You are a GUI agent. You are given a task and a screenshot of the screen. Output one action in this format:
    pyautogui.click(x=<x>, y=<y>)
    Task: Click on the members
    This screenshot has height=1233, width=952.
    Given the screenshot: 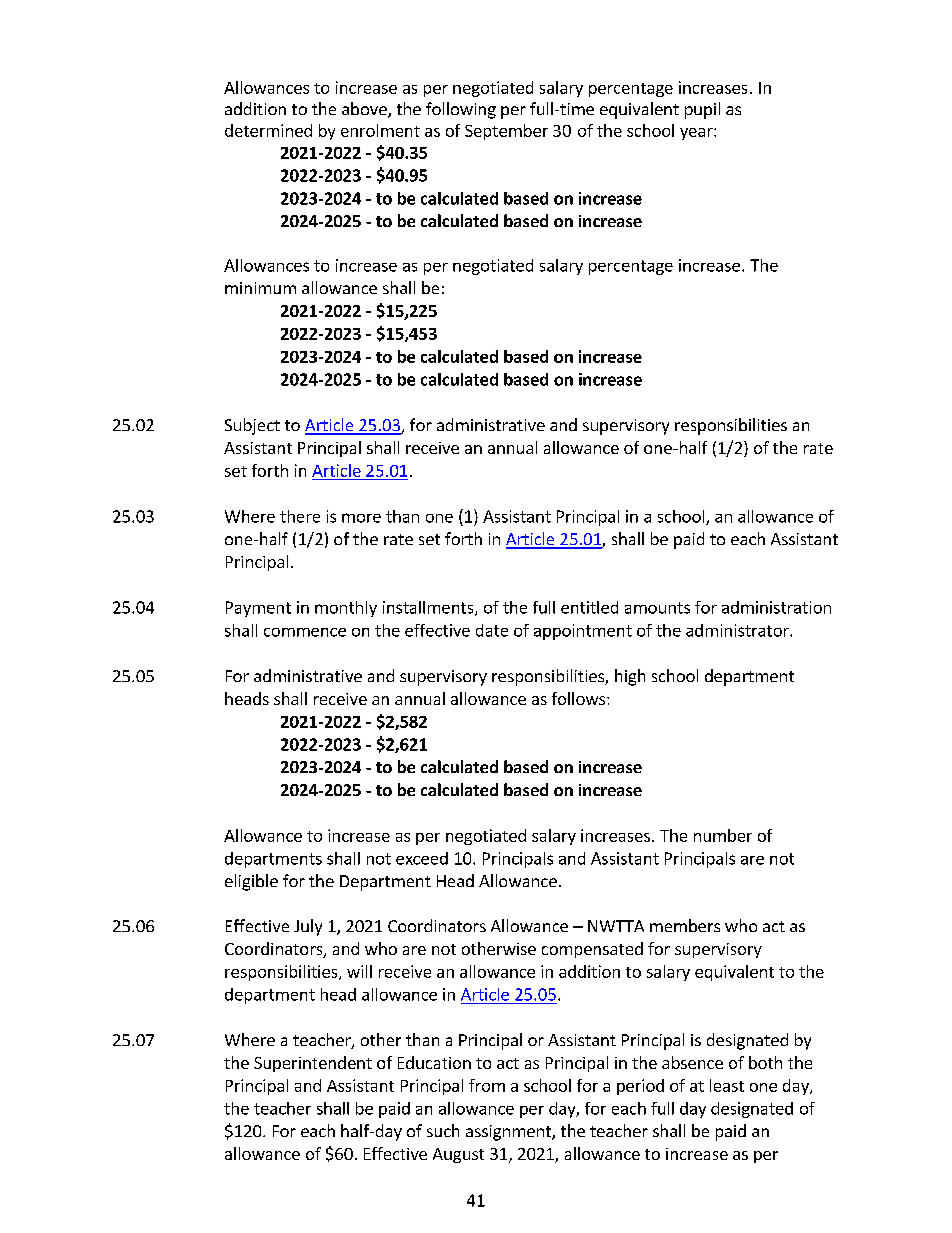 What is the action you would take?
    pyautogui.click(x=685, y=925)
